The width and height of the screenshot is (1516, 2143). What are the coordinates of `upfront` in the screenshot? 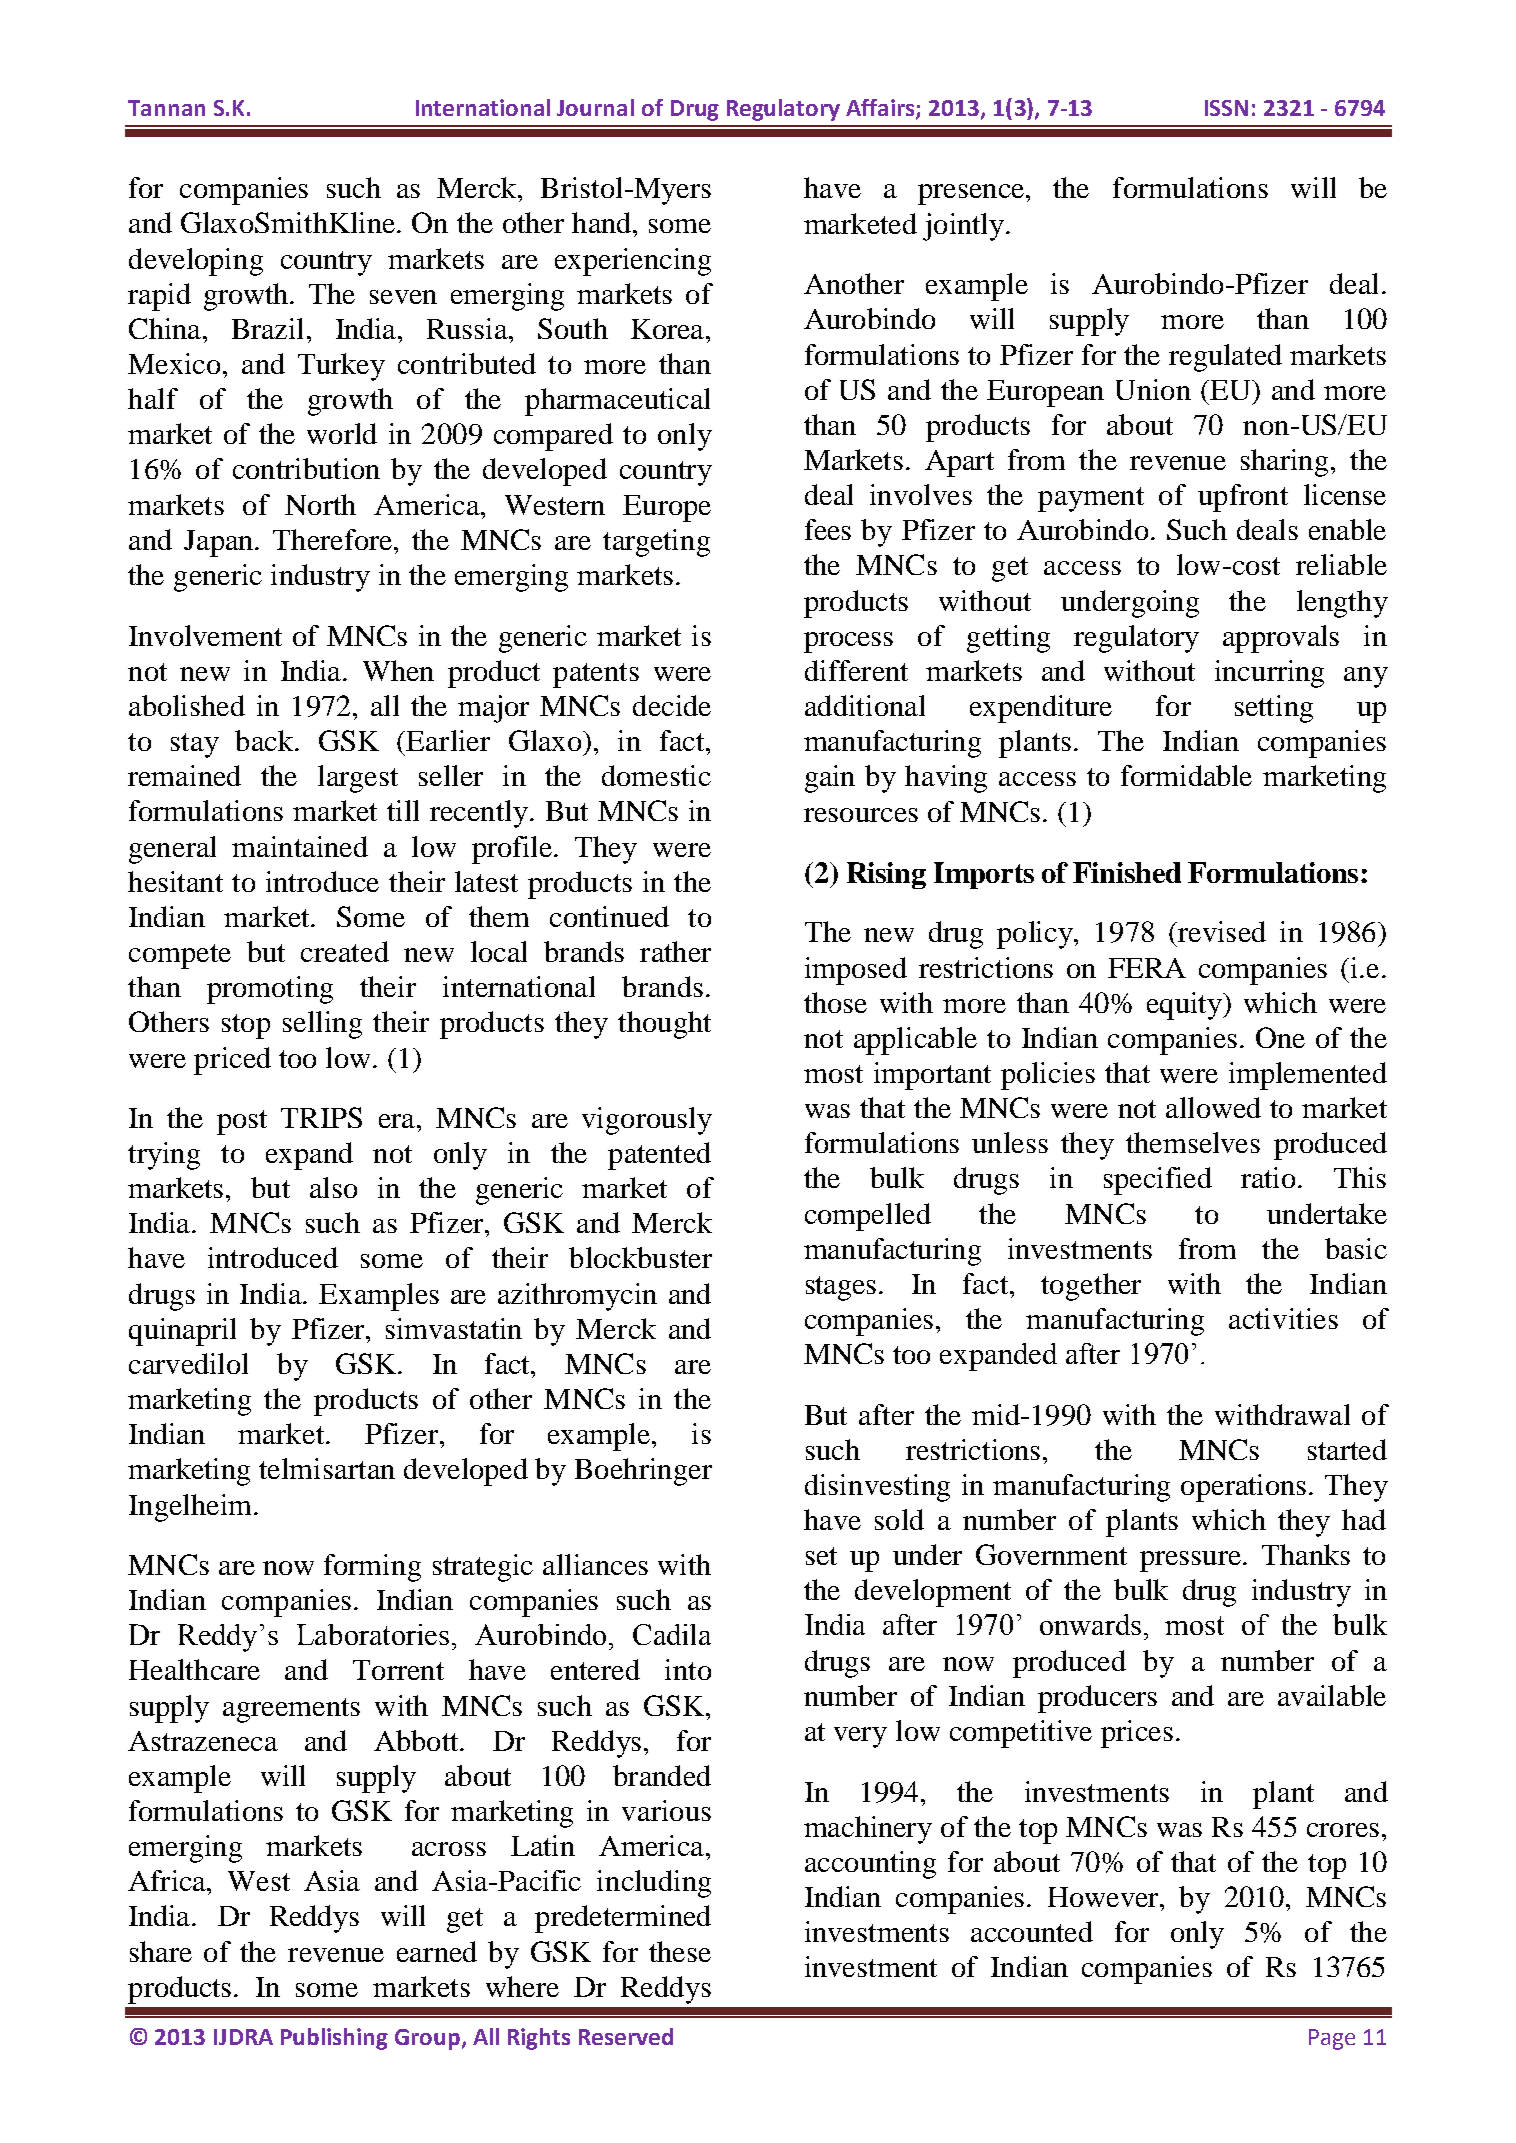 It's located at (1243, 498).
